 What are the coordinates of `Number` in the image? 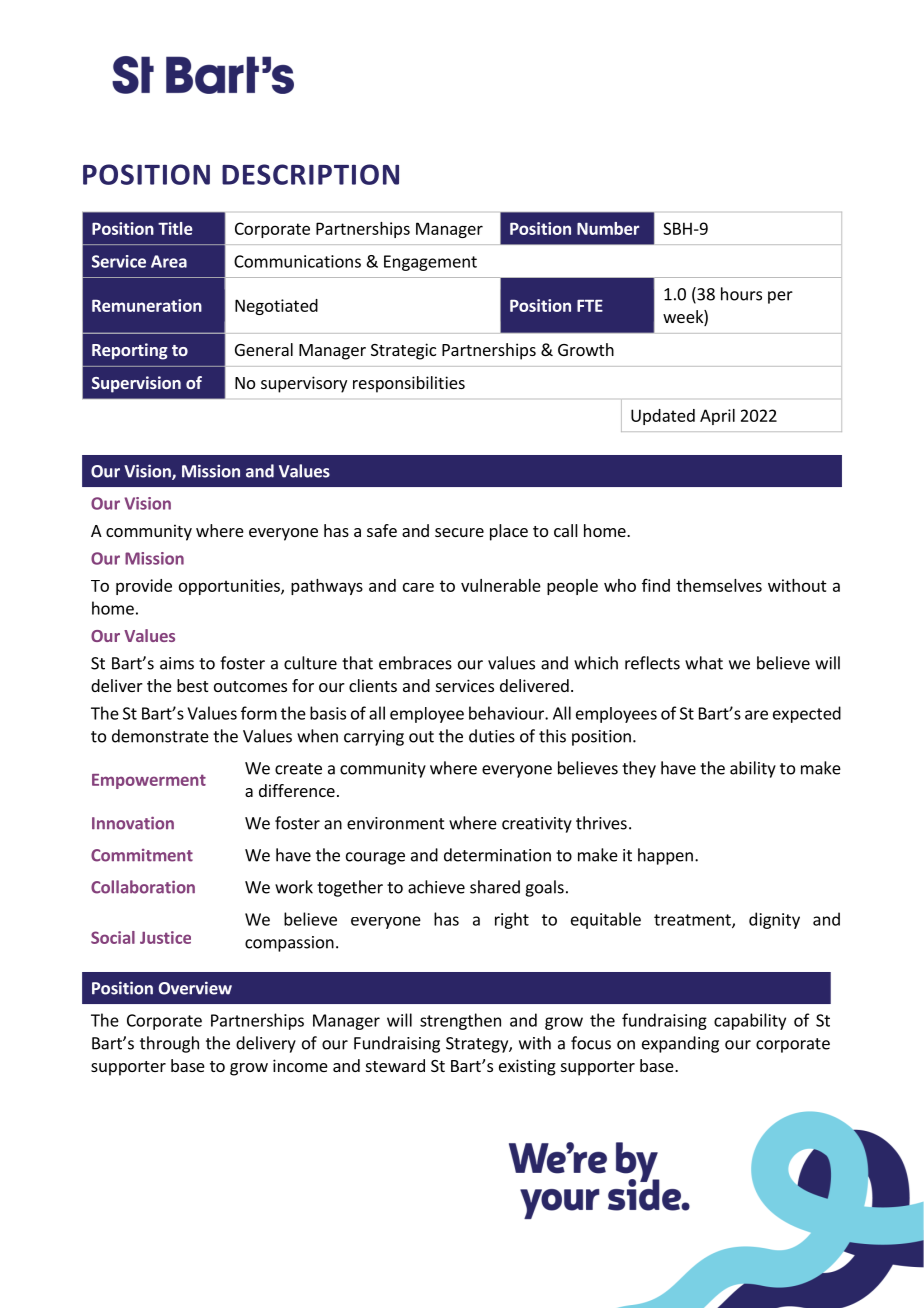 It's located at (608, 228).
